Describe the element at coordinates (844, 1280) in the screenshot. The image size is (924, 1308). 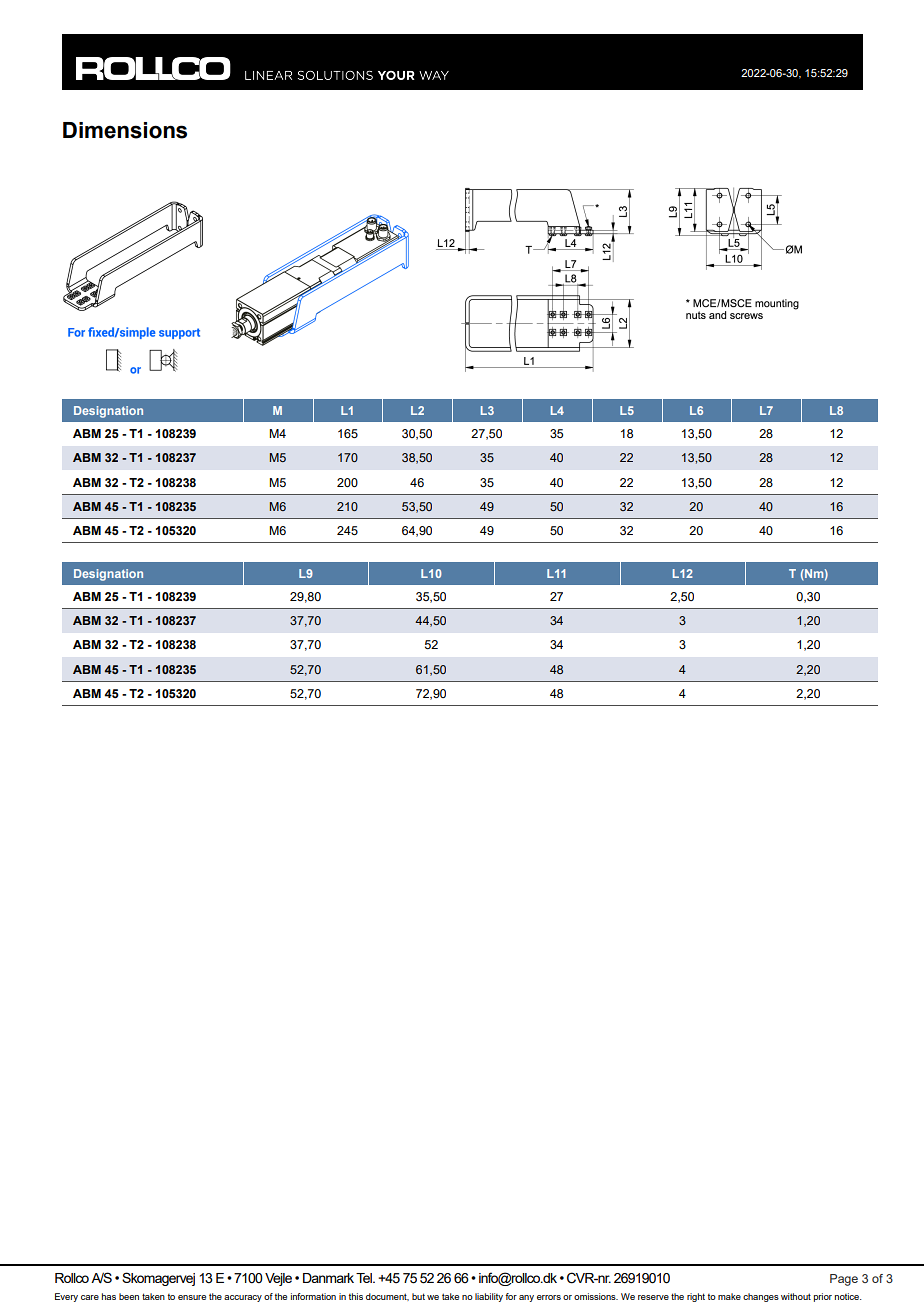
I see `Page` at that location.
